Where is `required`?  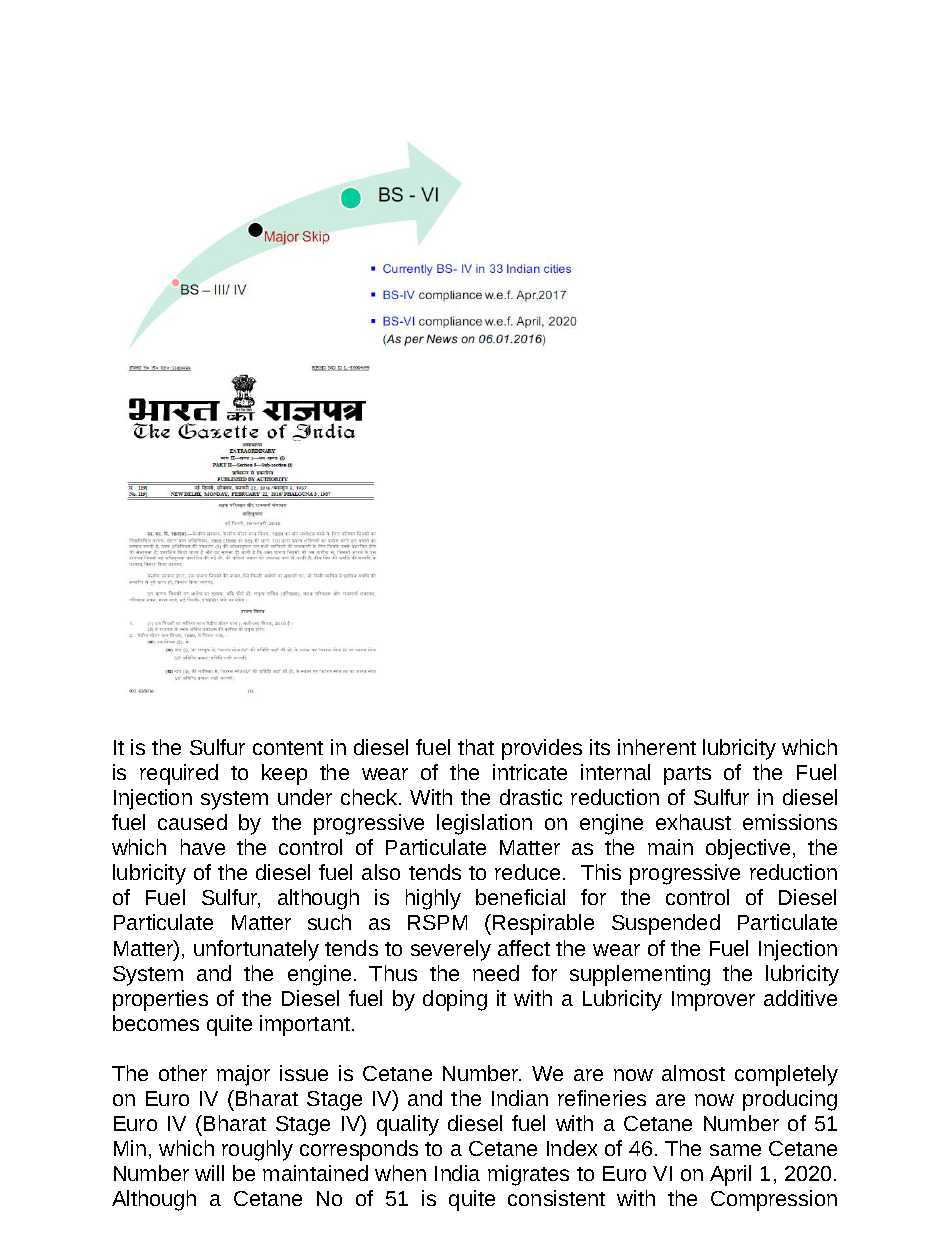 required is located at coordinates (179, 774).
